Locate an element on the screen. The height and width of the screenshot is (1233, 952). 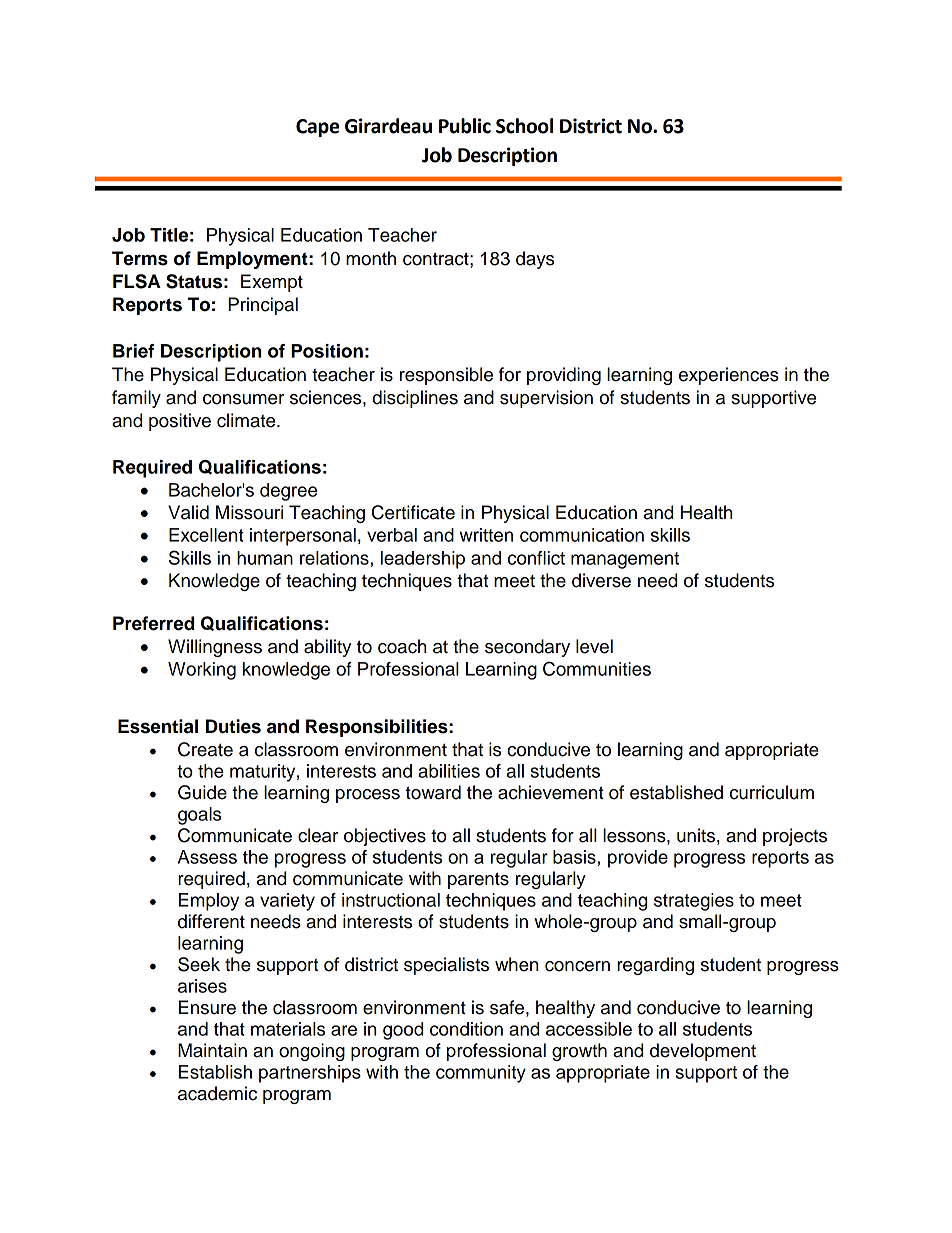
parents is located at coordinates (478, 880).
